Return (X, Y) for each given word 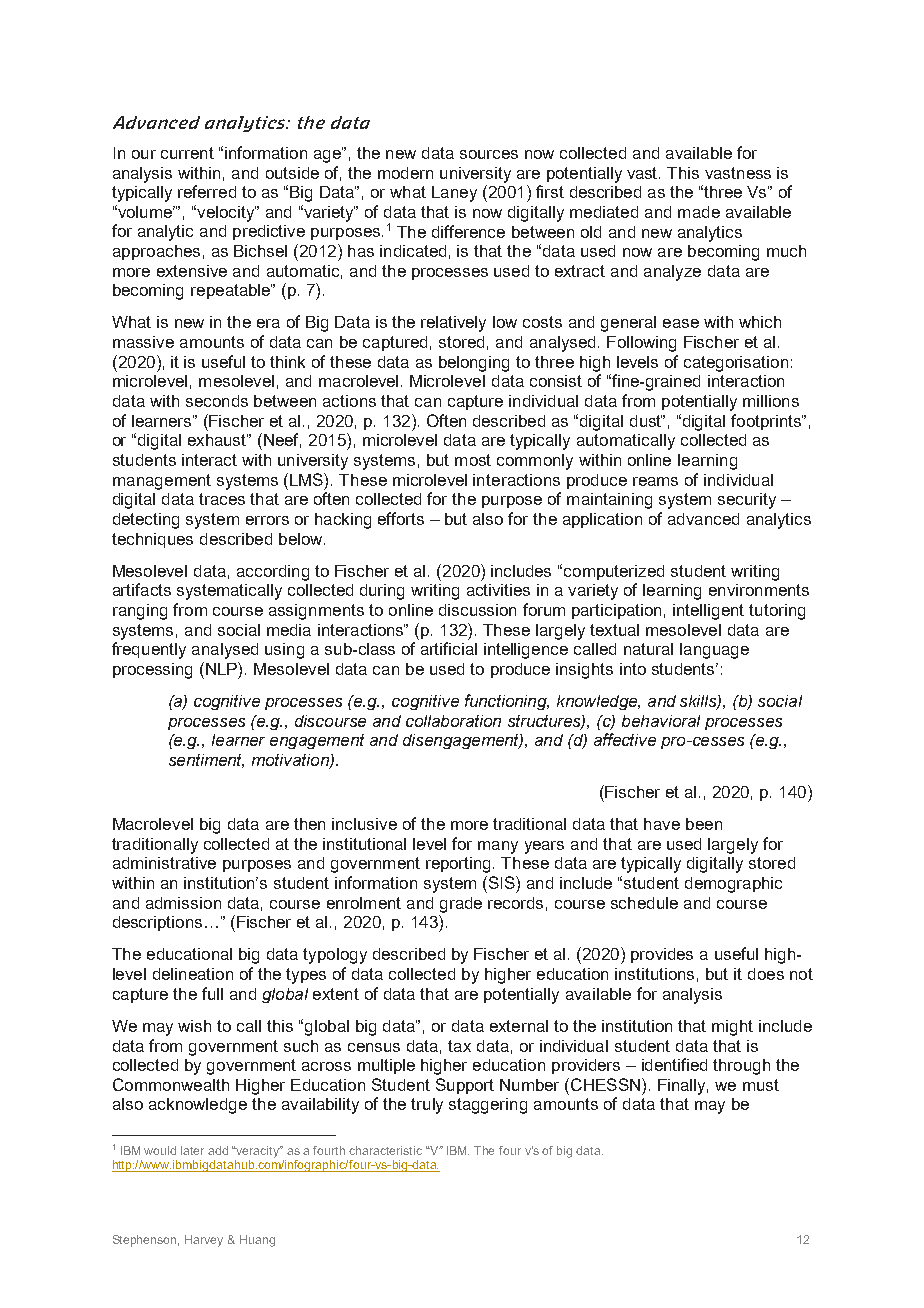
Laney (454, 194)
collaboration (453, 721)
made (699, 212)
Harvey (204, 1241)
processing (152, 671)
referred (207, 191)
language (714, 651)
